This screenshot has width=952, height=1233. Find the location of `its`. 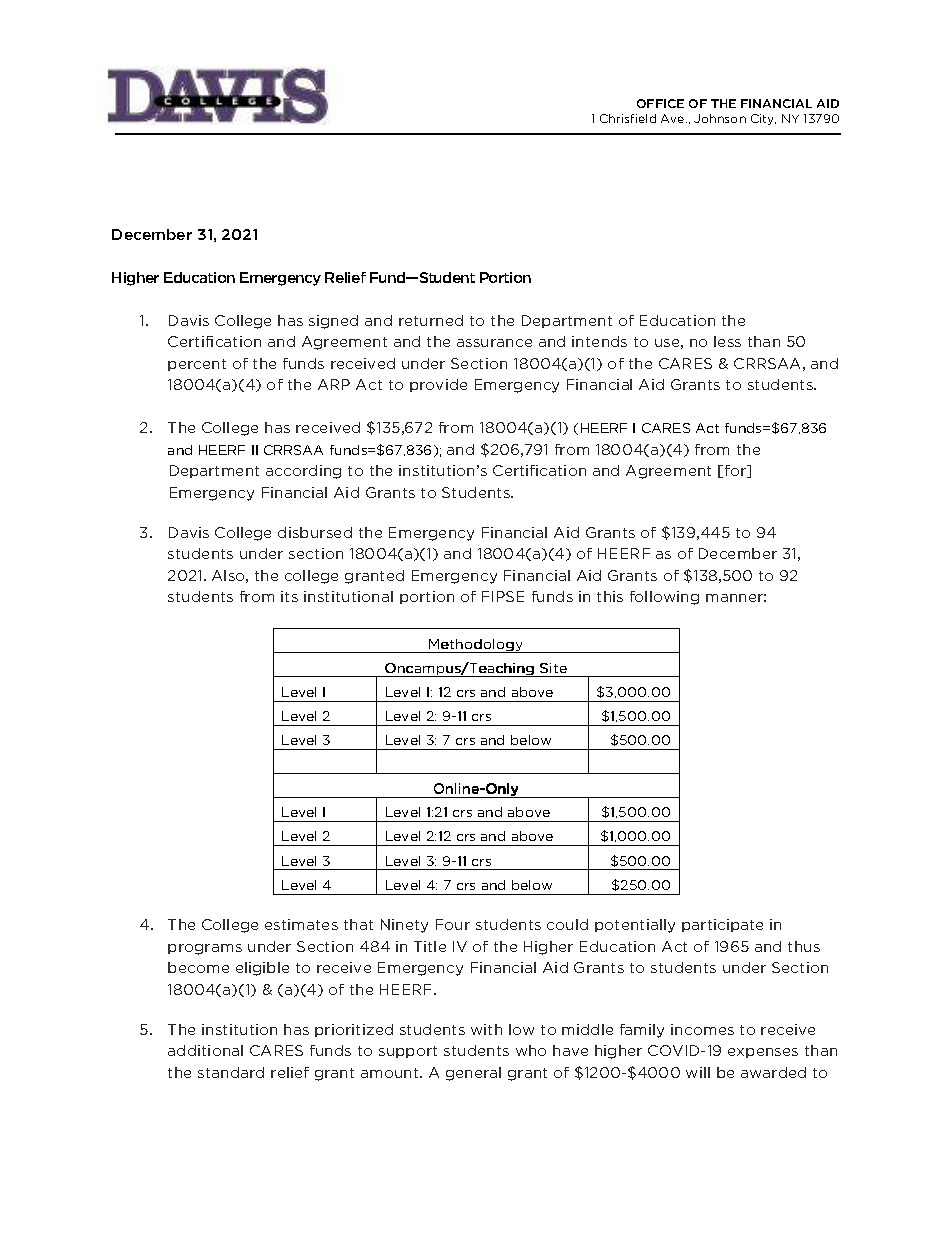

its is located at coordinates (289, 596).
